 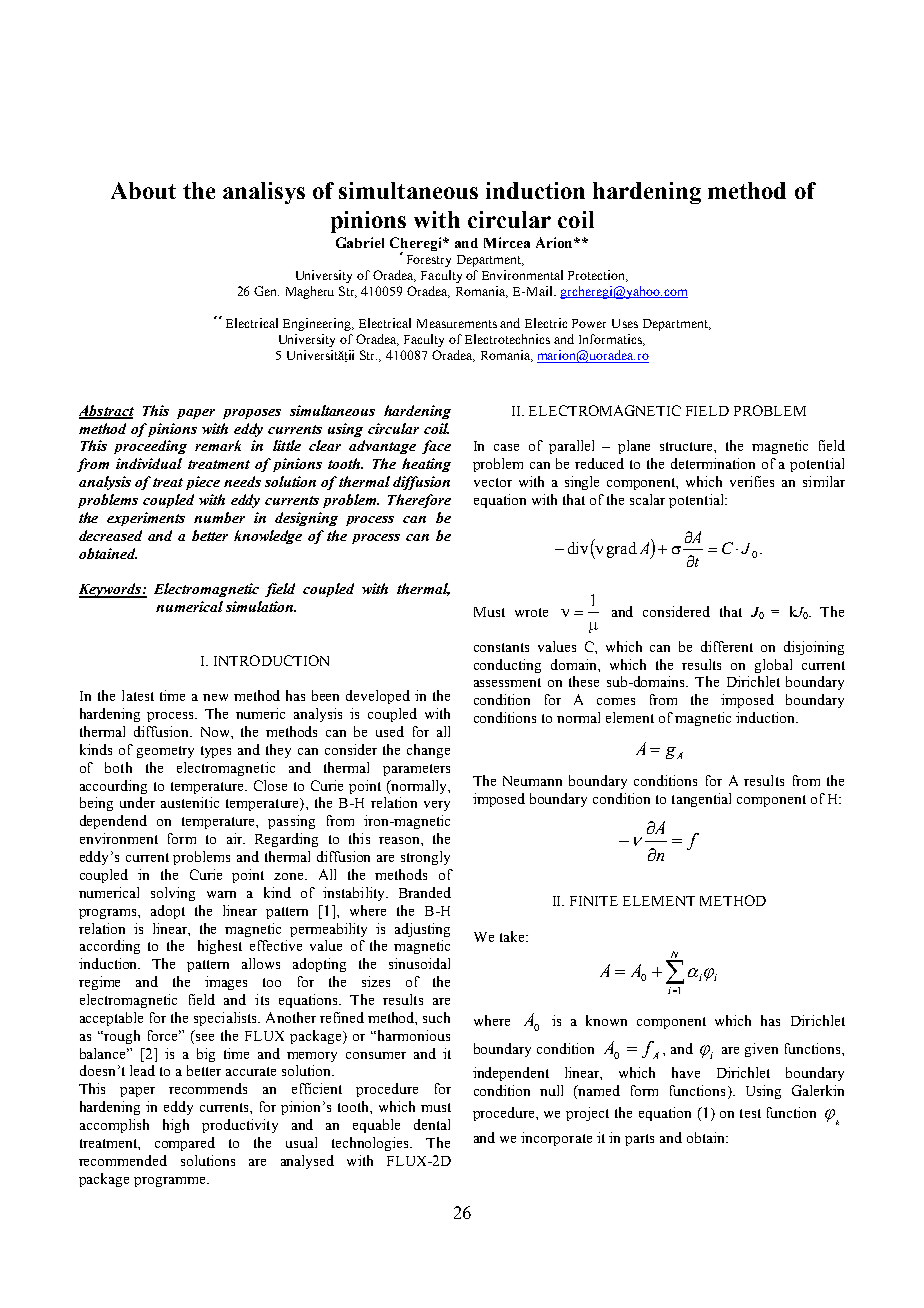 What do you see at coordinates (701, 800) in the page?
I see `tangential` at bounding box center [701, 800].
